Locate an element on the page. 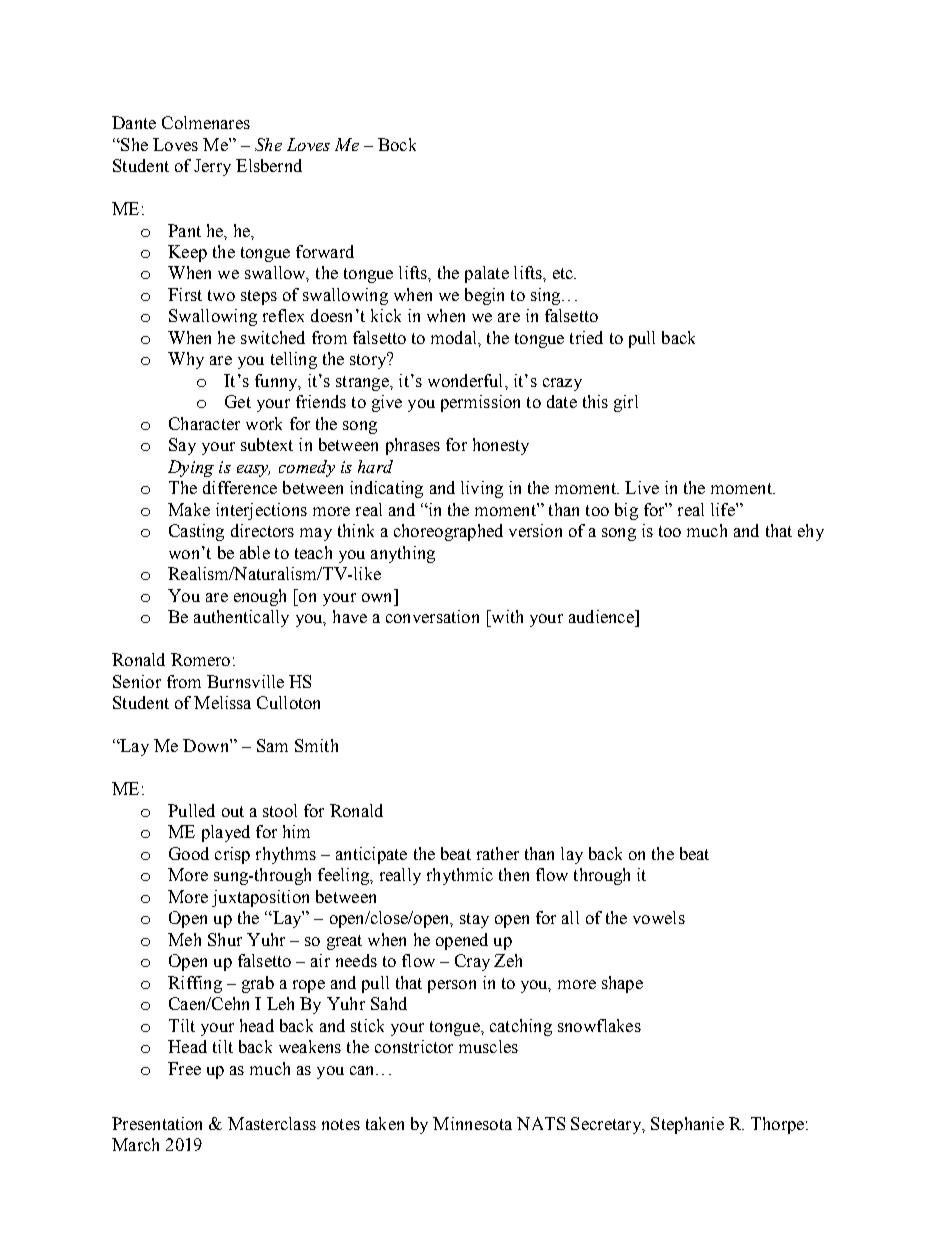 Image resolution: width=952 pixels, height=1233 pixels. Bock is located at coordinates (397, 144).
